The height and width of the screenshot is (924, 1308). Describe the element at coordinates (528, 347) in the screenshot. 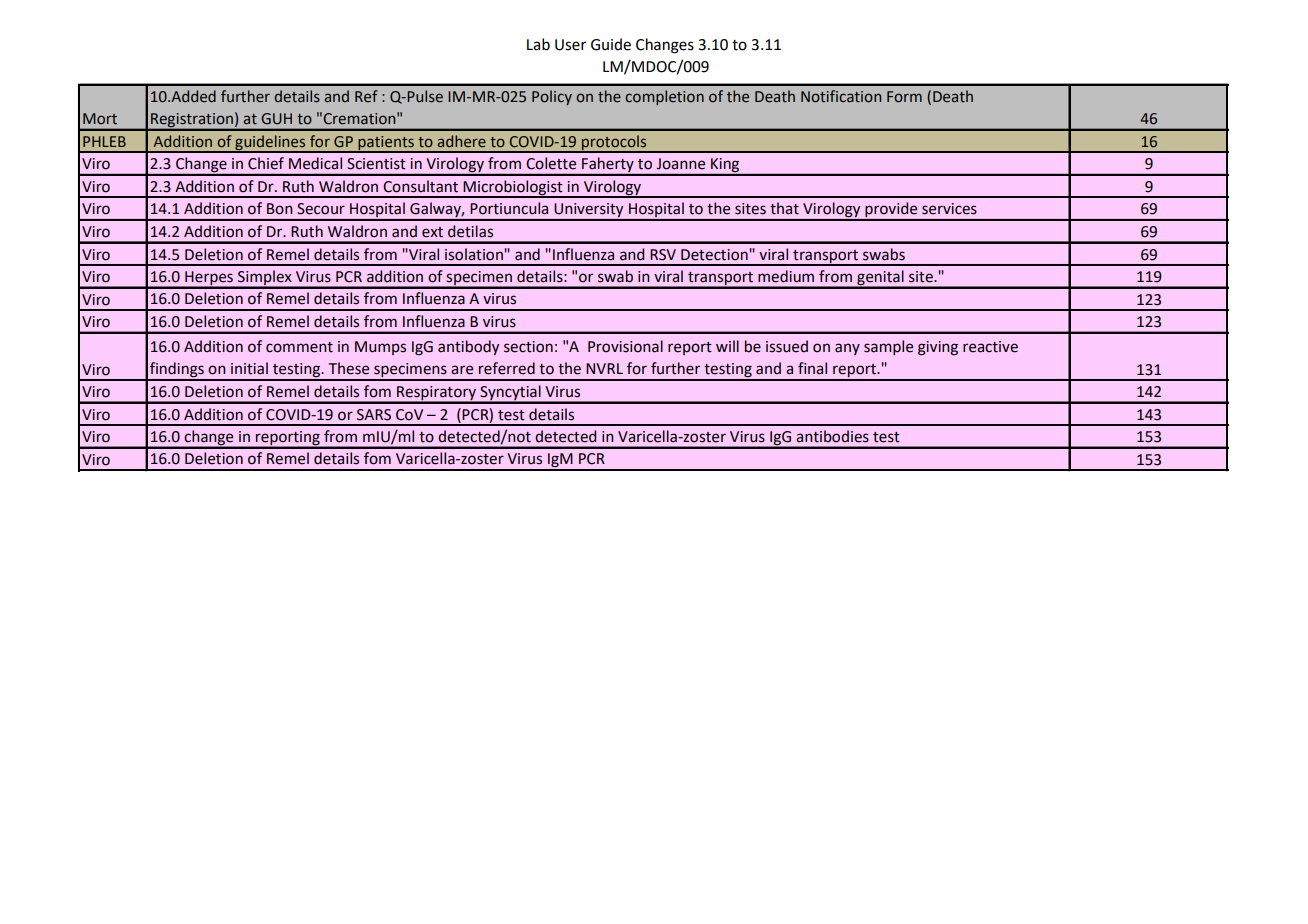

I see `section` at that location.
